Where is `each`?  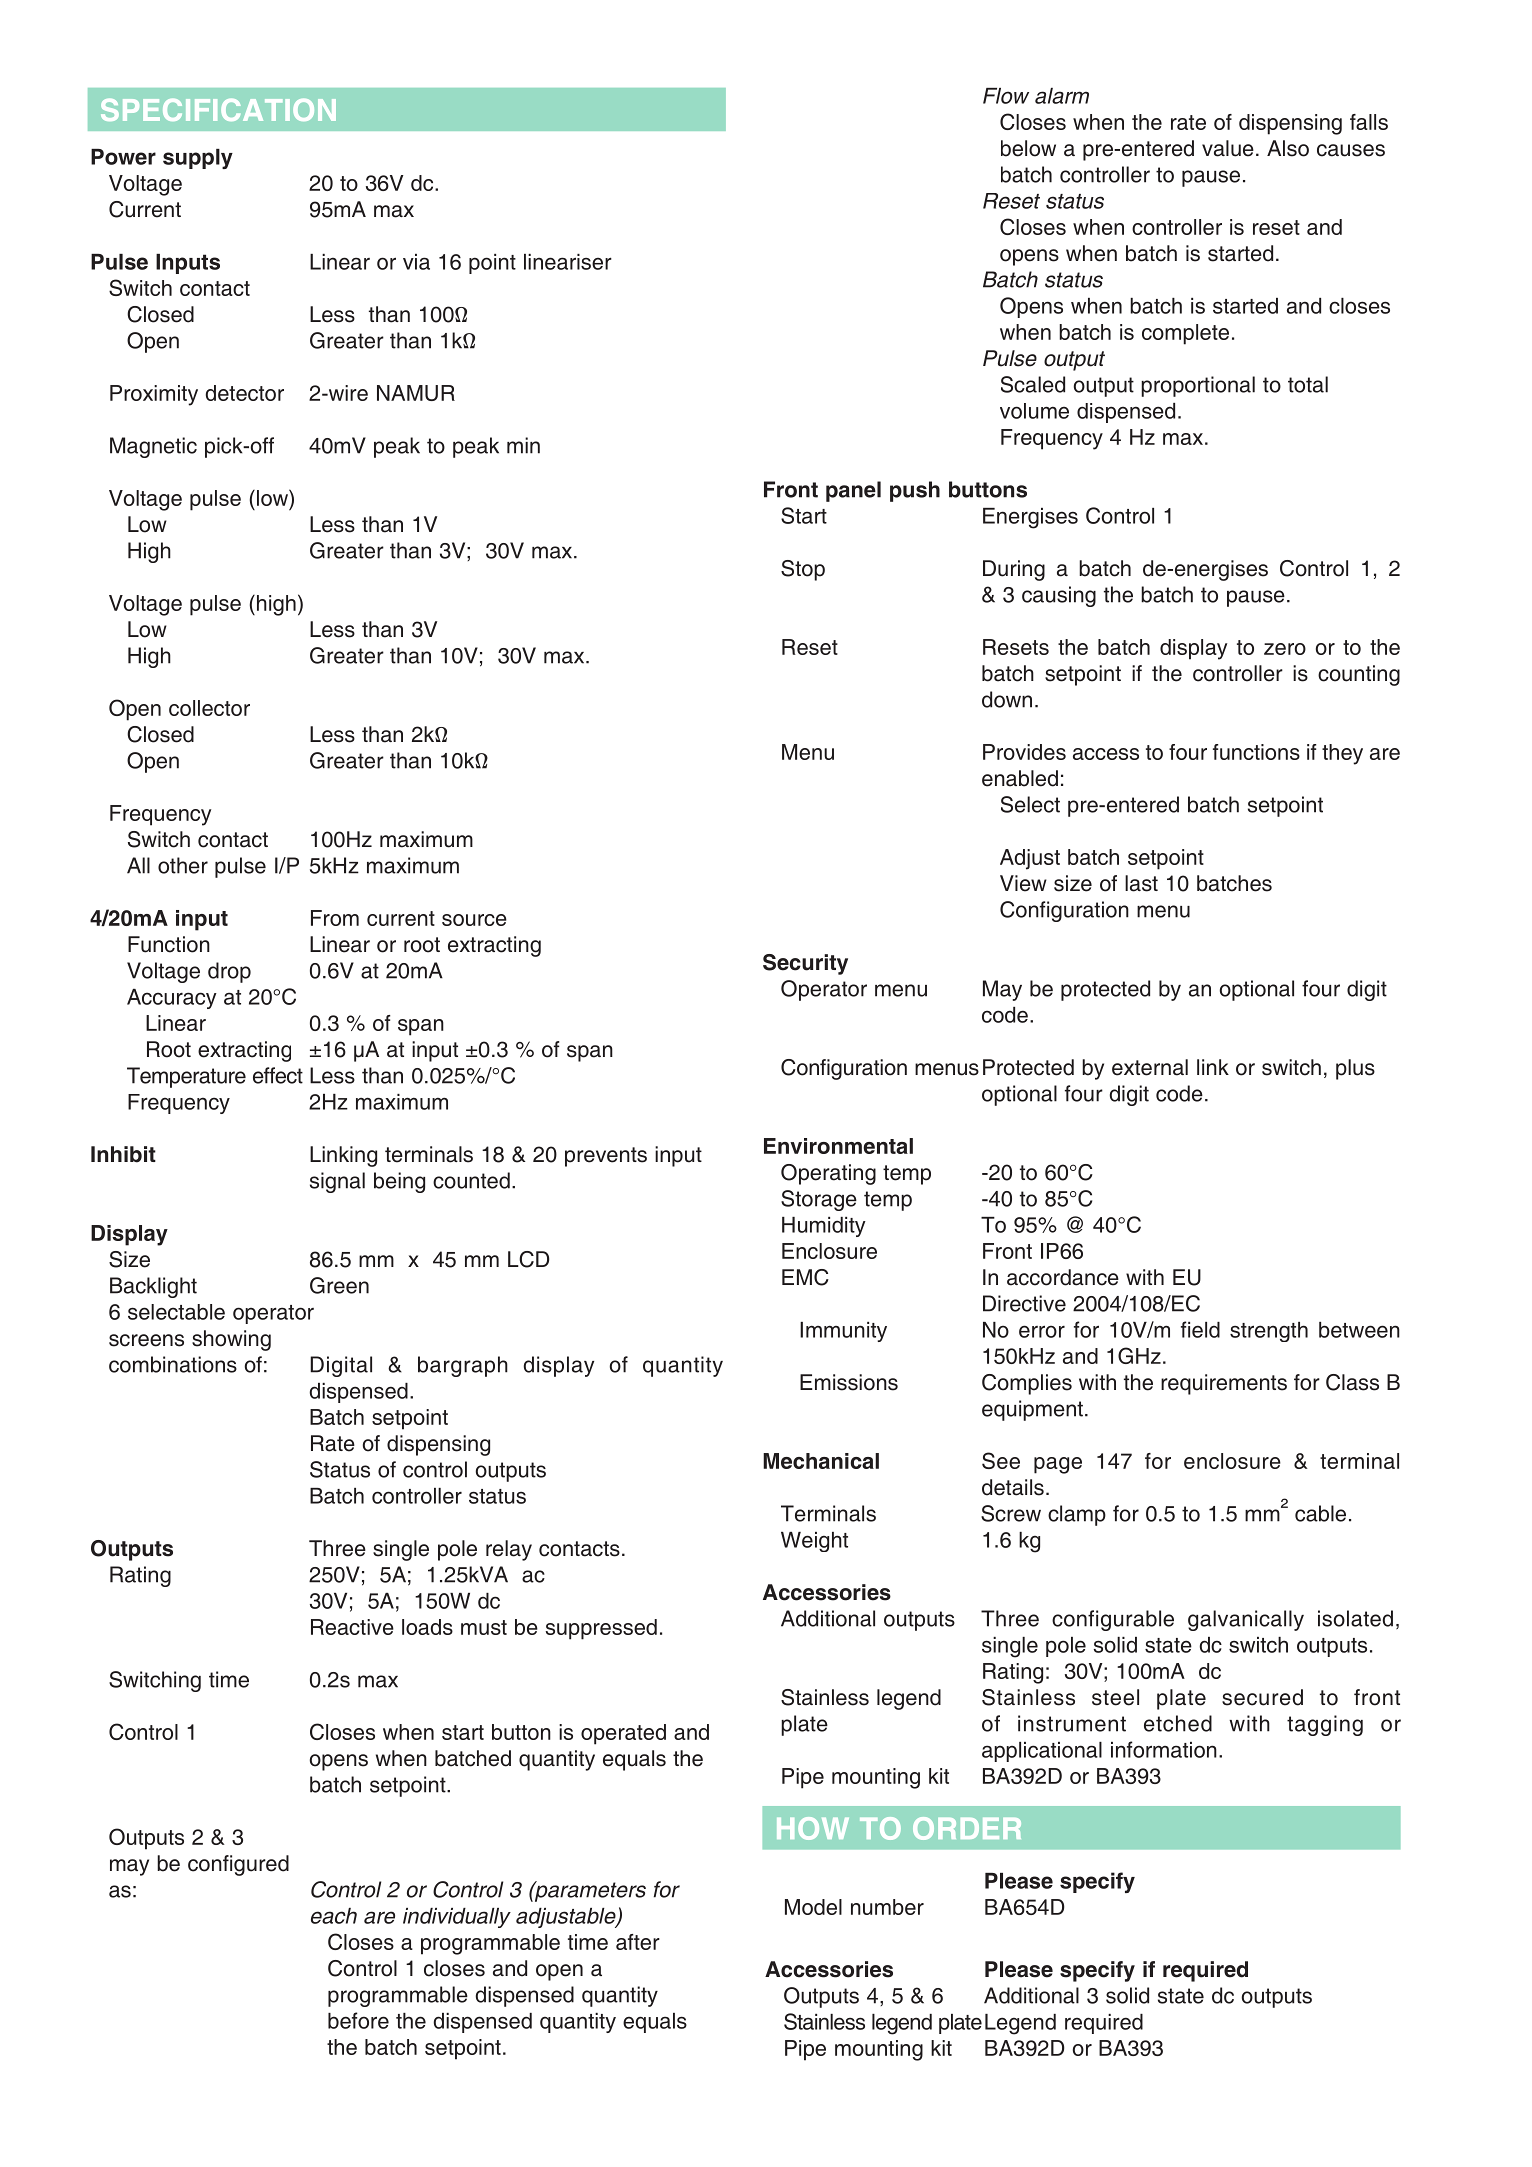 each is located at coordinates (334, 1916).
